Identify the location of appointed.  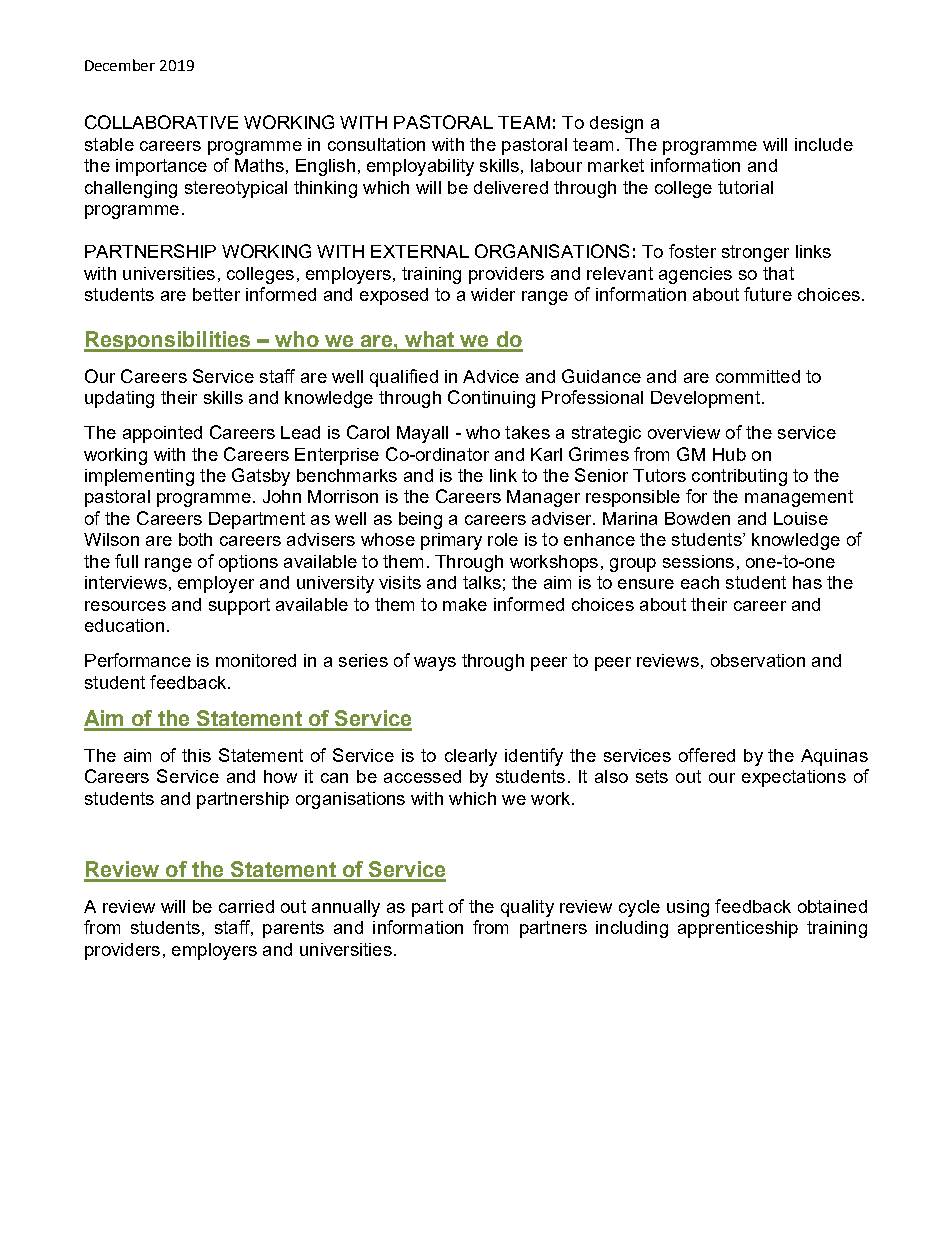
(162, 434).
